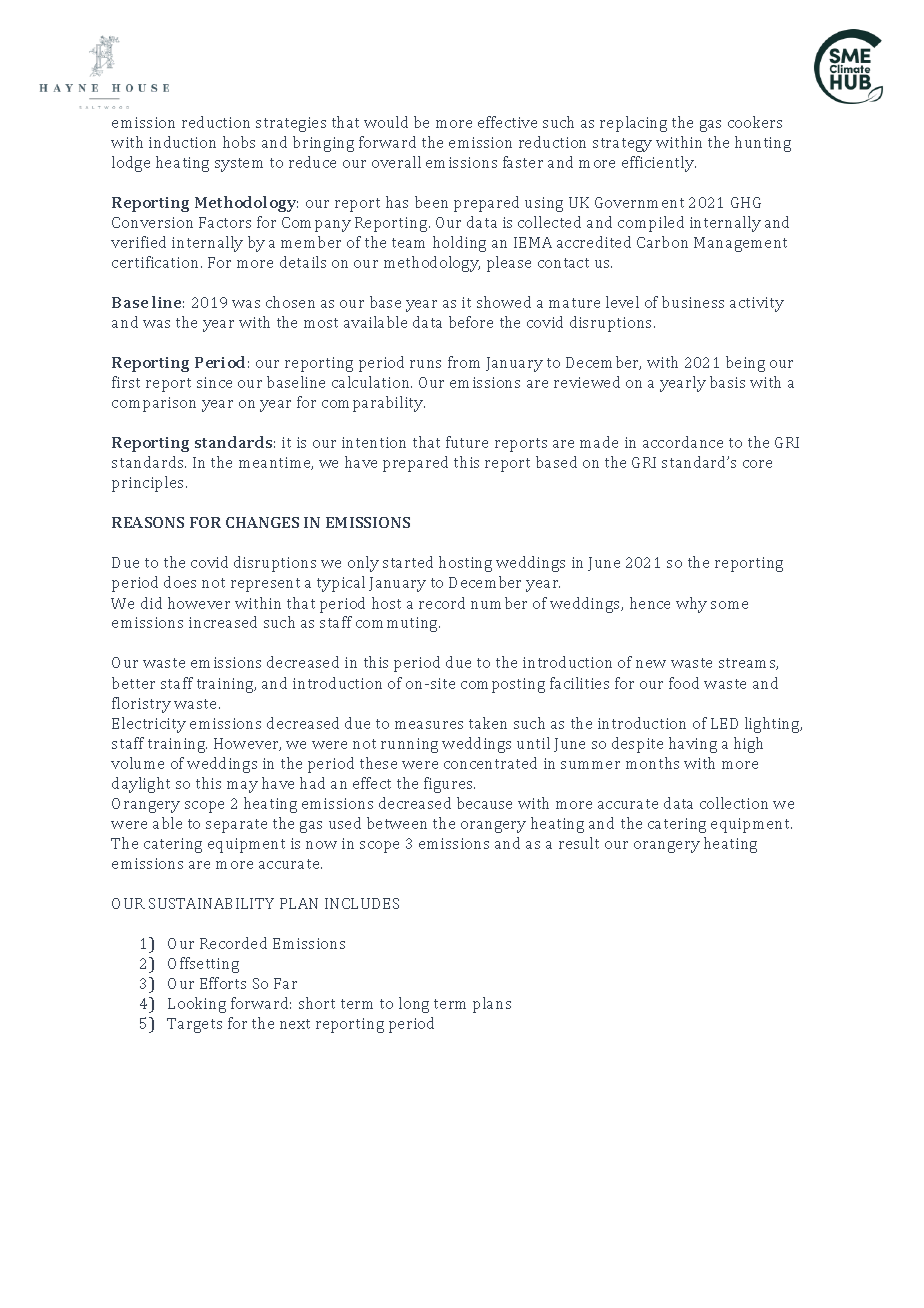 This image has width=924, height=1308. I want to click on overall, so click(396, 162).
